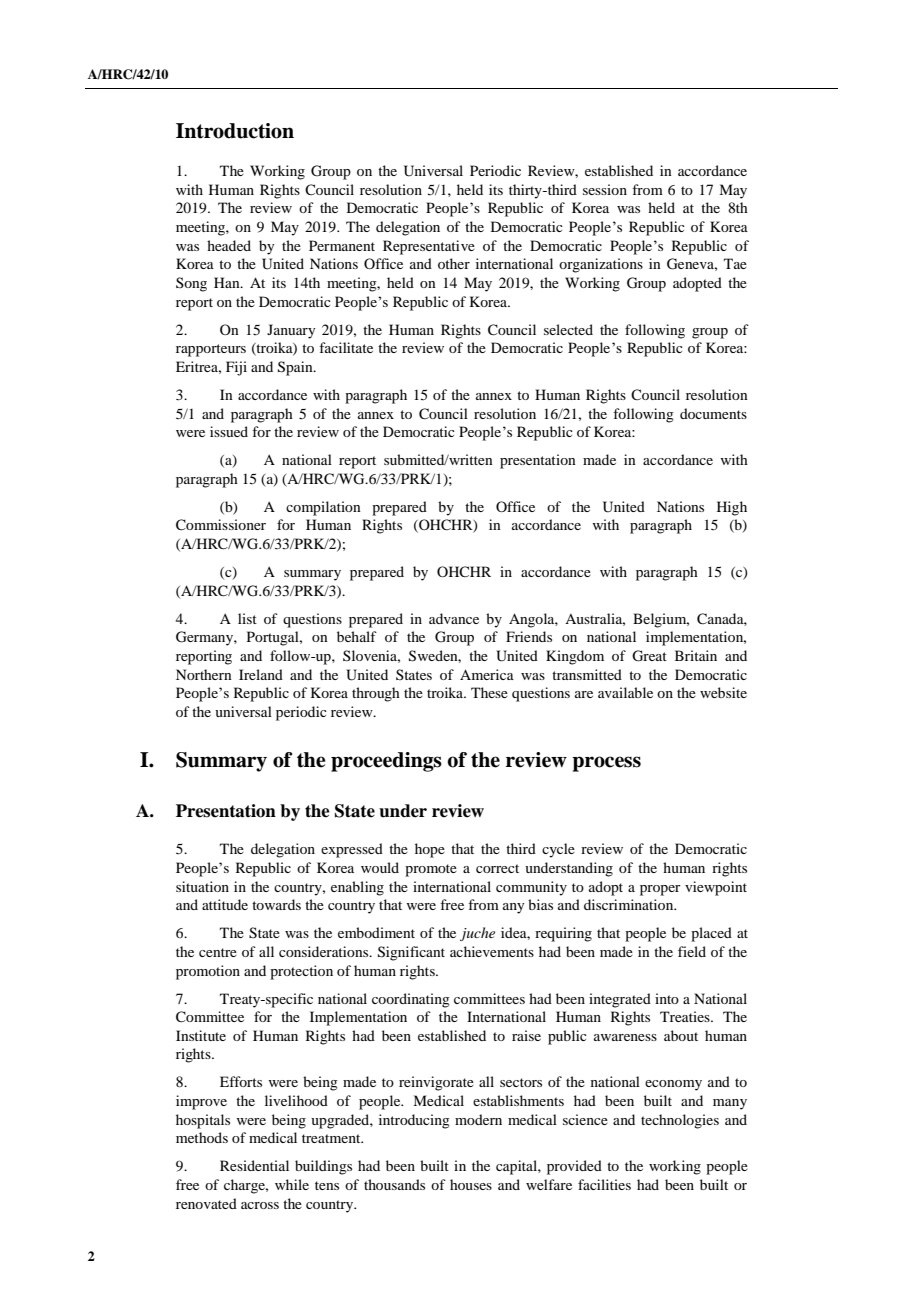 The height and width of the image is (1308, 924). I want to click on technologies, so click(680, 1121).
